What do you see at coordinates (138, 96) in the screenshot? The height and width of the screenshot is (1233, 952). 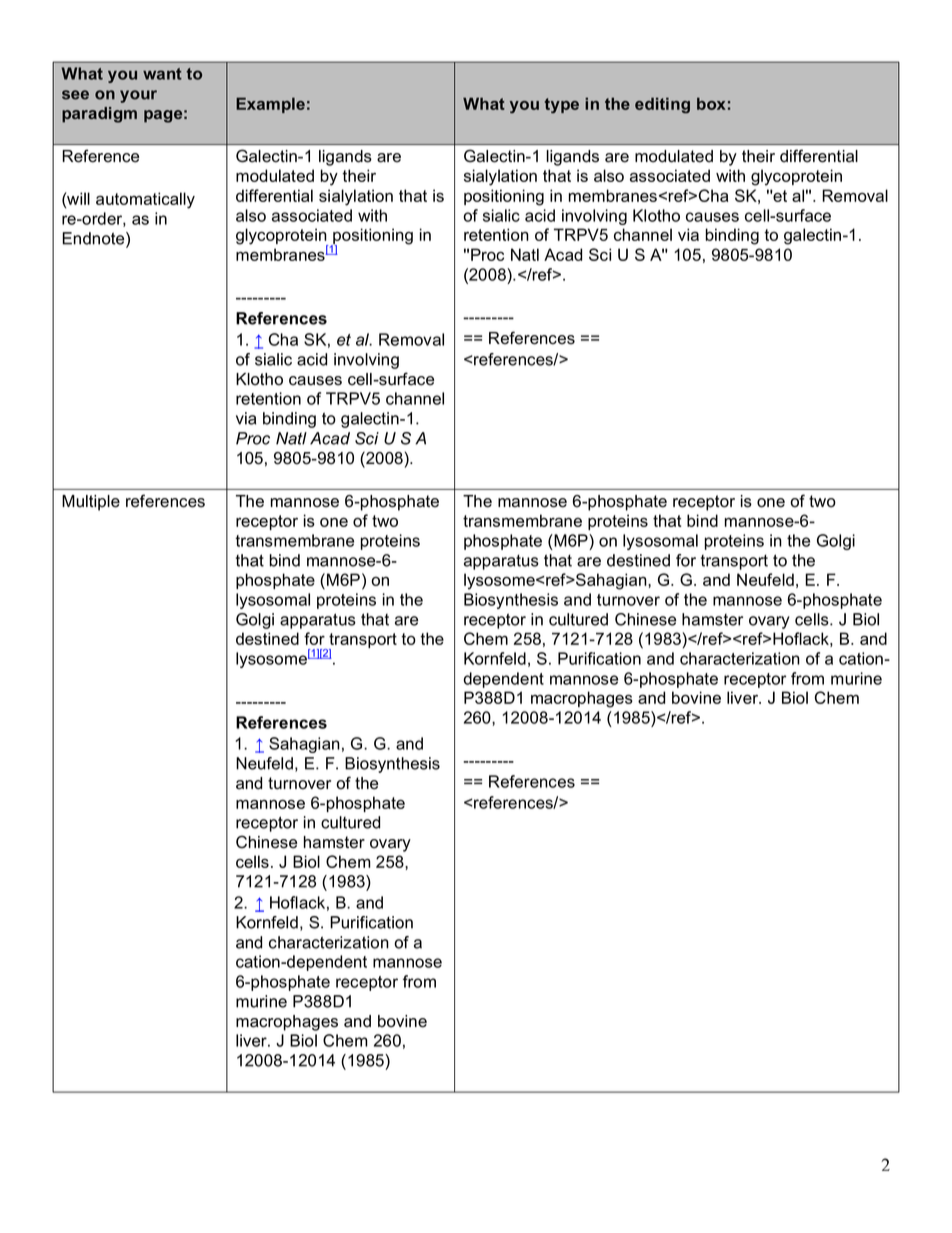 I see `your` at bounding box center [138, 96].
